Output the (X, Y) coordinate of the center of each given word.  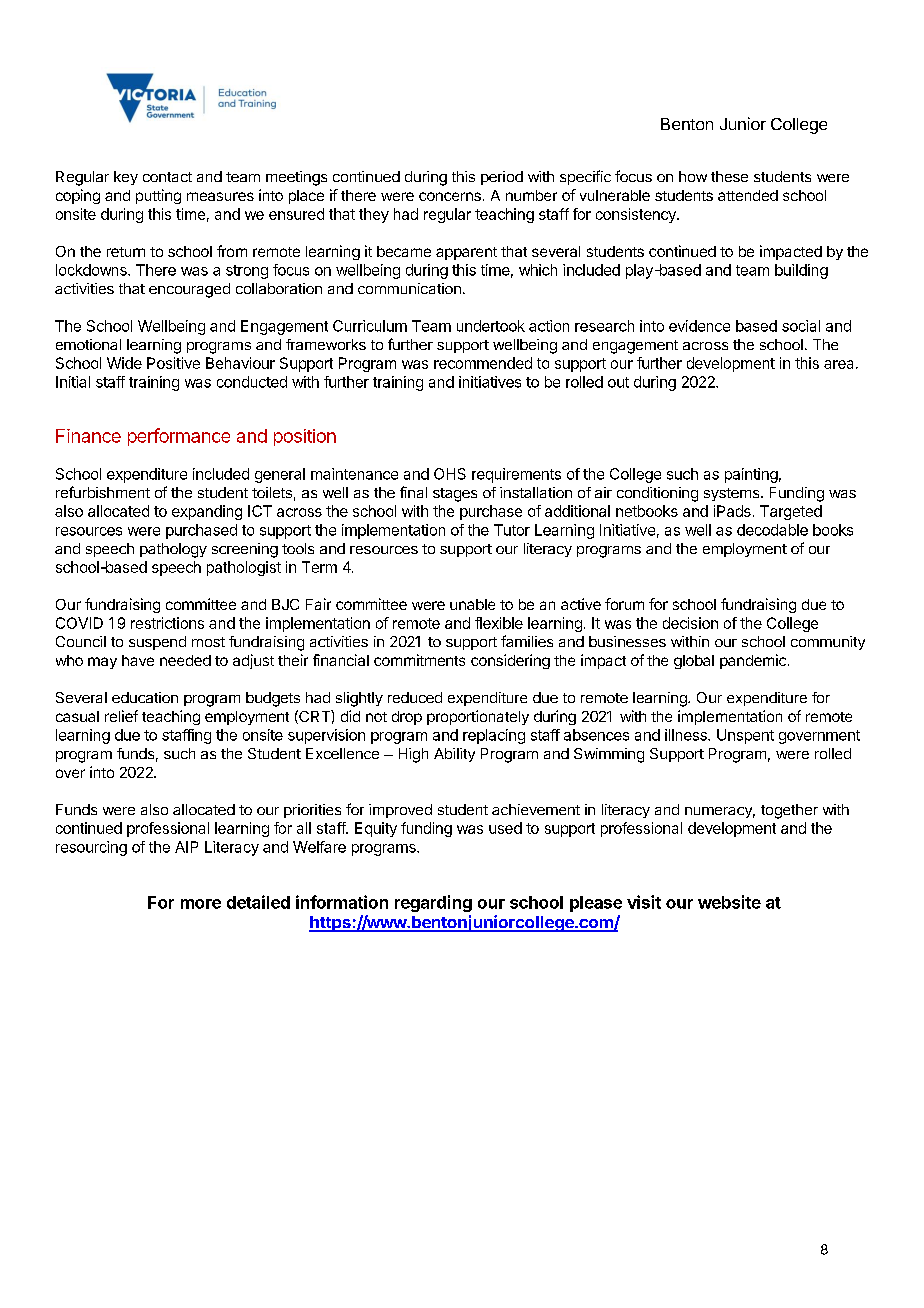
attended (748, 195)
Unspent (745, 736)
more (201, 904)
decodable (772, 530)
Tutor (512, 530)
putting (158, 196)
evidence (699, 326)
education (145, 697)
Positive (173, 363)
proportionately (478, 717)
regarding (433, 903)
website (729, 902)
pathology (173, 550)
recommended (483, 363)
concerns (450, 196)
